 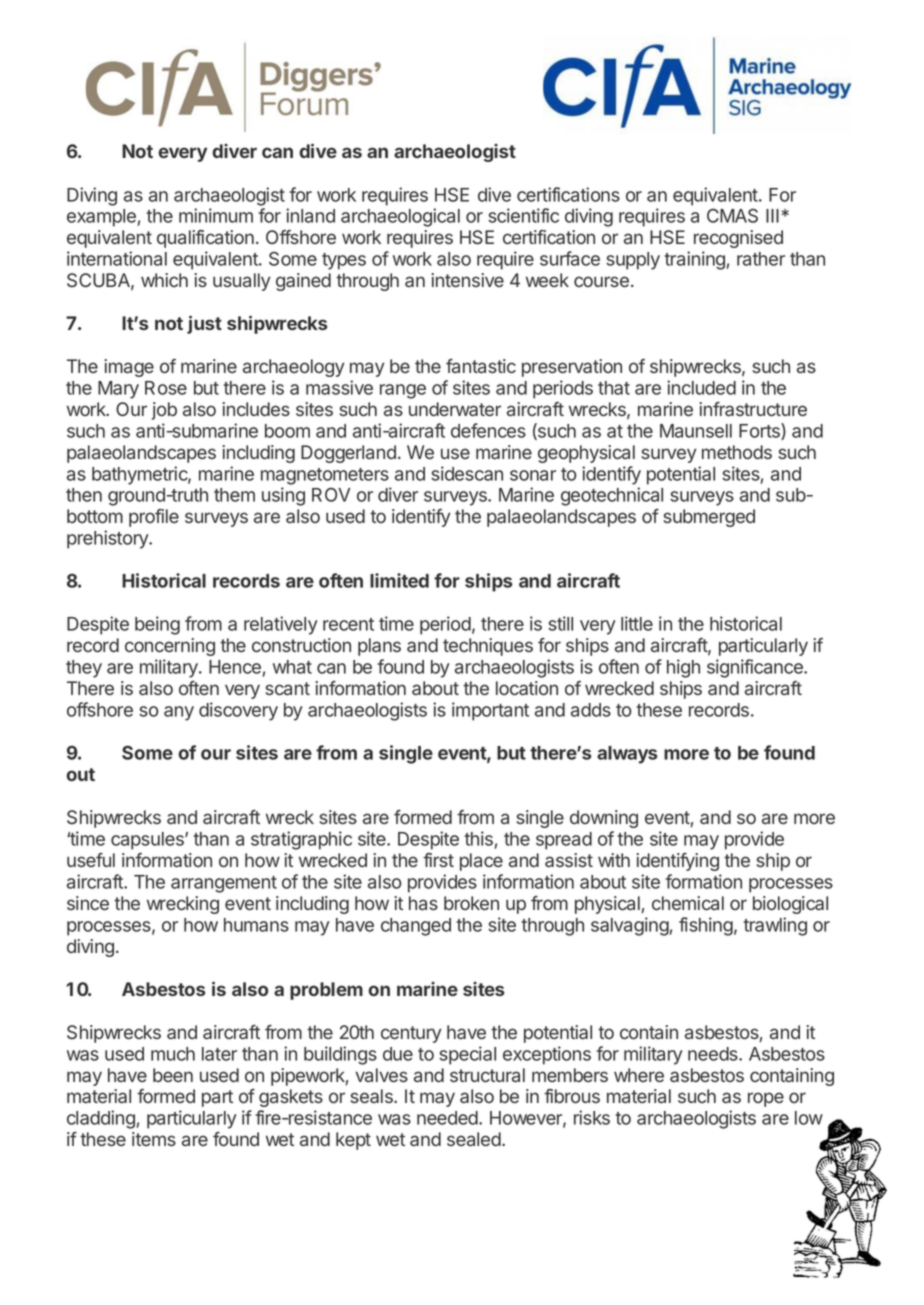 What do you see at coordinates (756, 668) in the page?
I see `significance` at bounding box center [756, 668].
